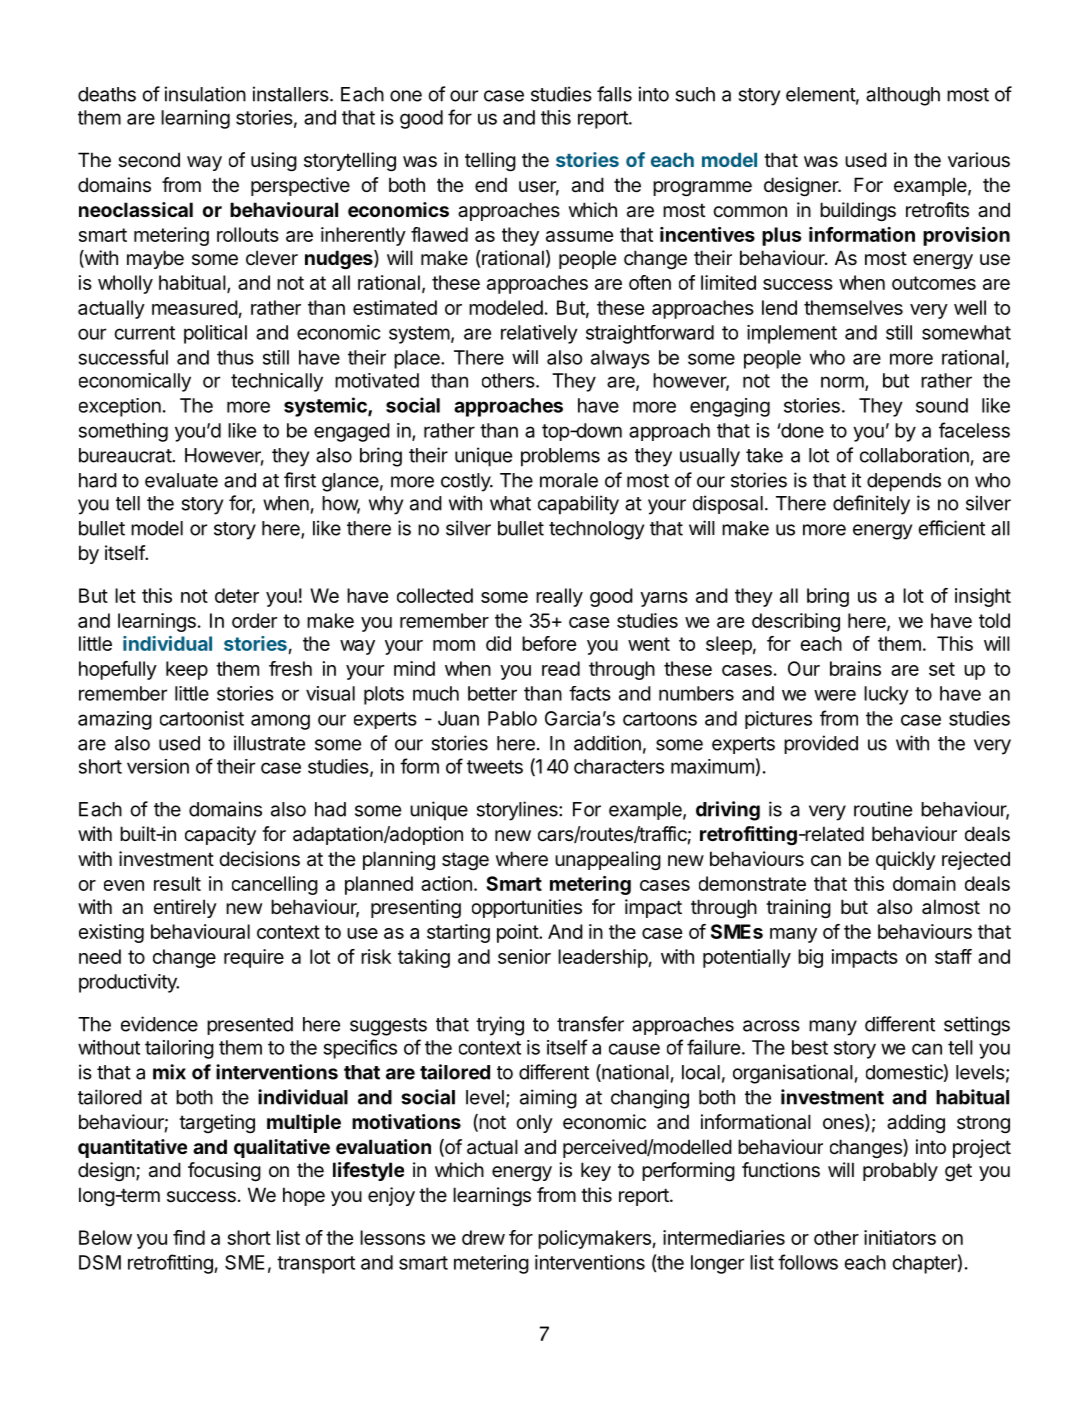 This screenshot has width=1088, height=1408. What do you see at coordinates (906, 860) in the screenshot?
I see `quickly` at bounding box center [906, 860].
